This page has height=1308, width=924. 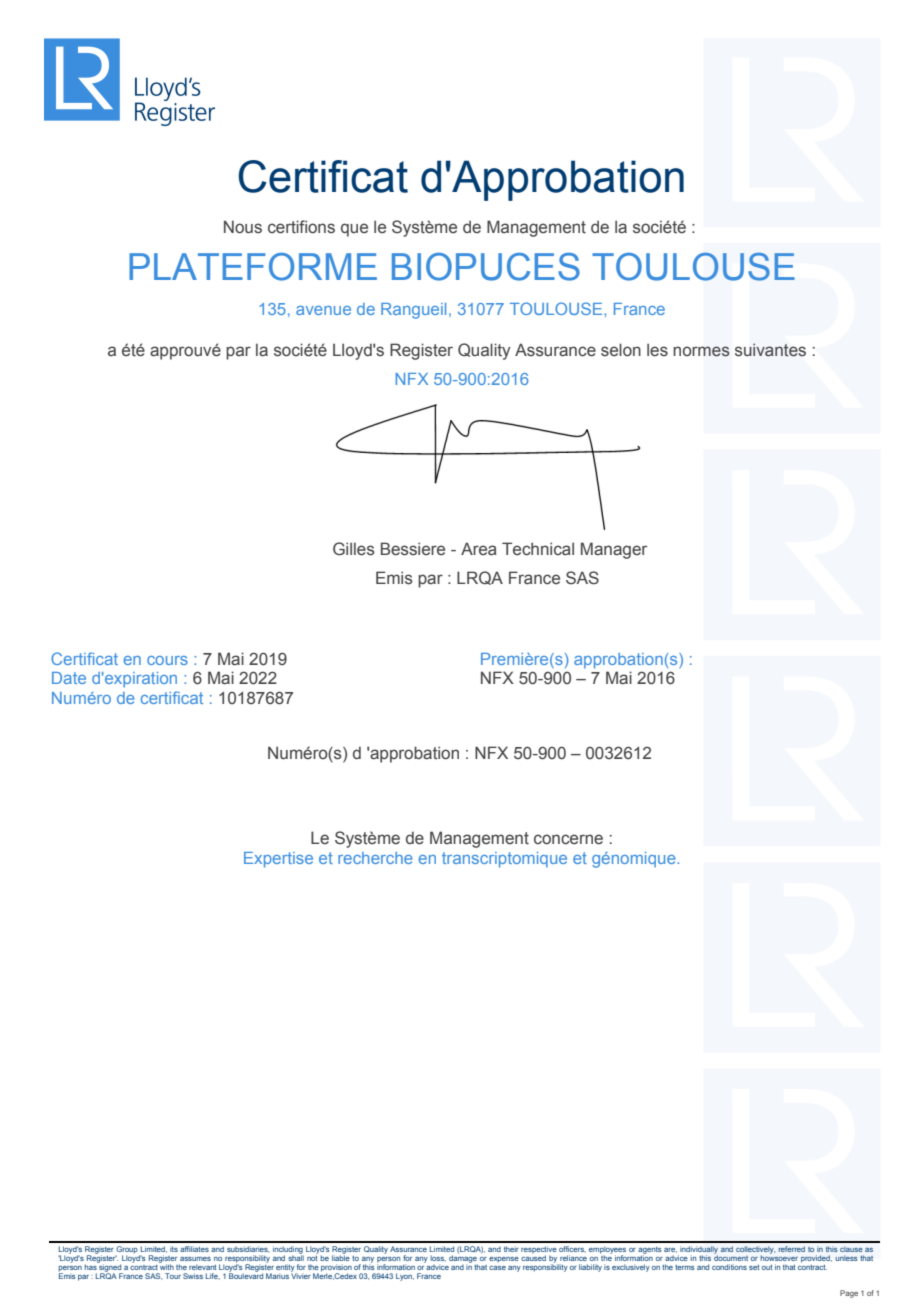 I want to click on case, so click(x=497, y=1267).
